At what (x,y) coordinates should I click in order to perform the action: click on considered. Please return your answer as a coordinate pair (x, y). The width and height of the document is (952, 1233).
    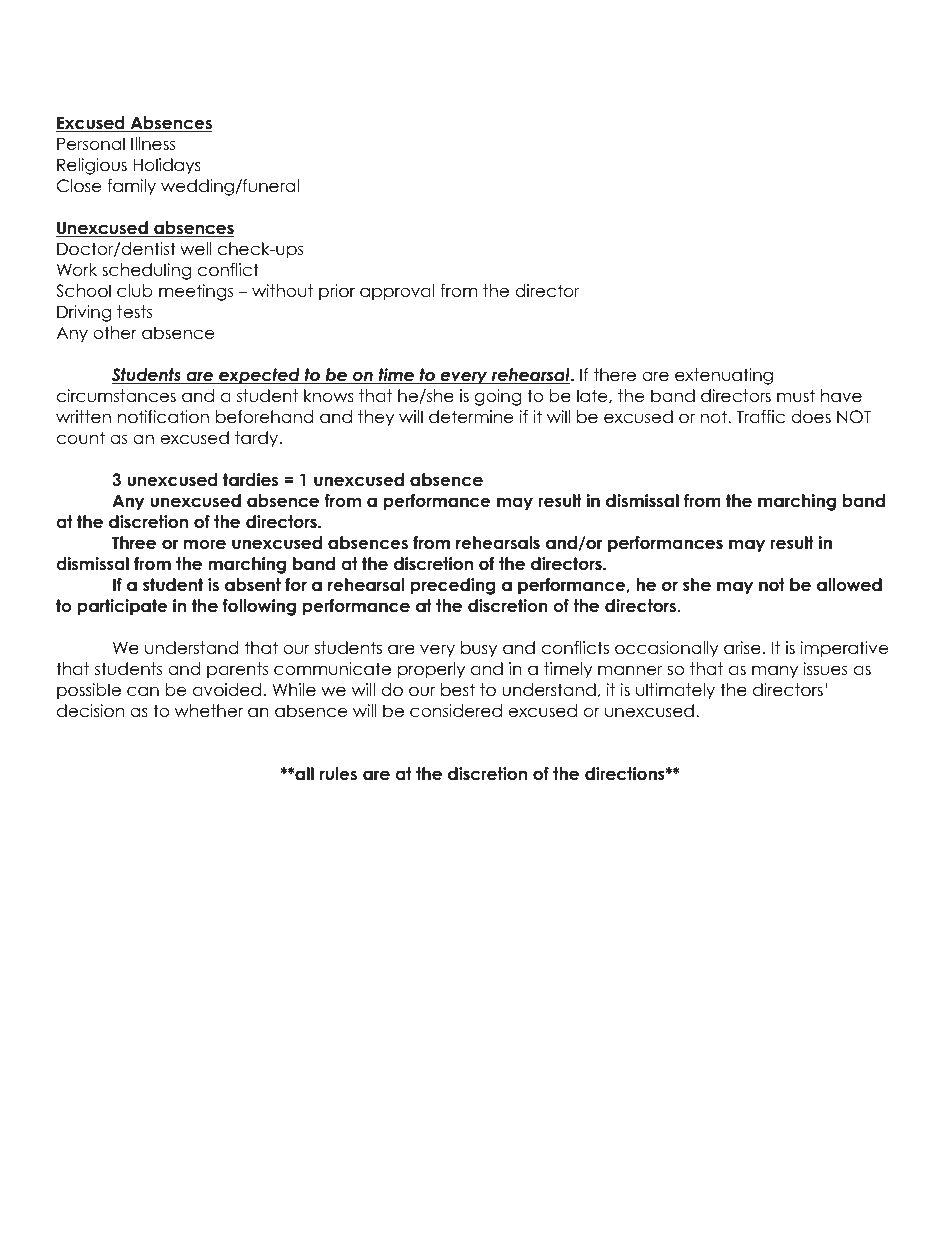
    Looking at the image, I should click on (456, 711).
